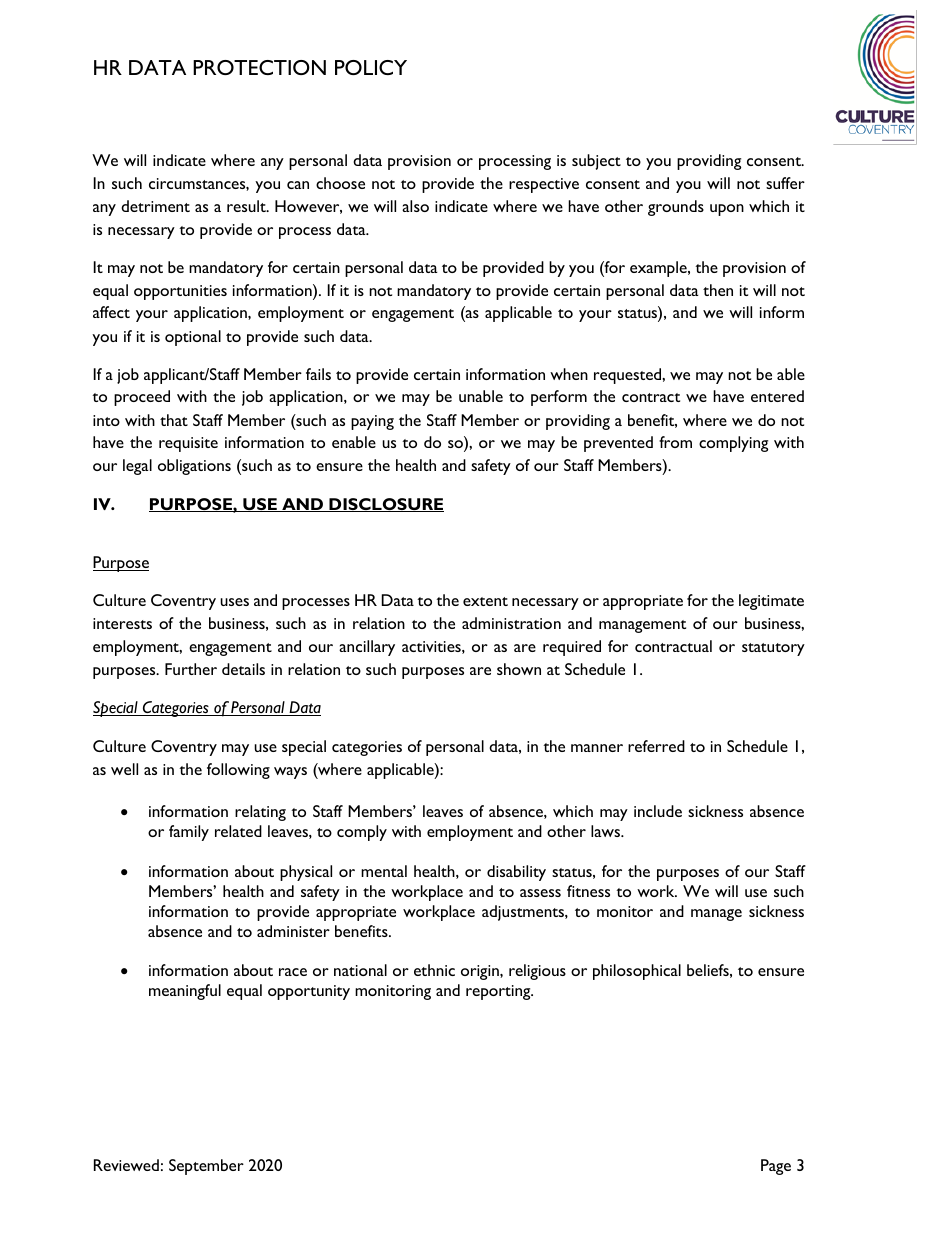 The height and width of the document is (1233, 952). Describe the element at coordinates (499, 992) in the document. I see `reporting` at that location.
